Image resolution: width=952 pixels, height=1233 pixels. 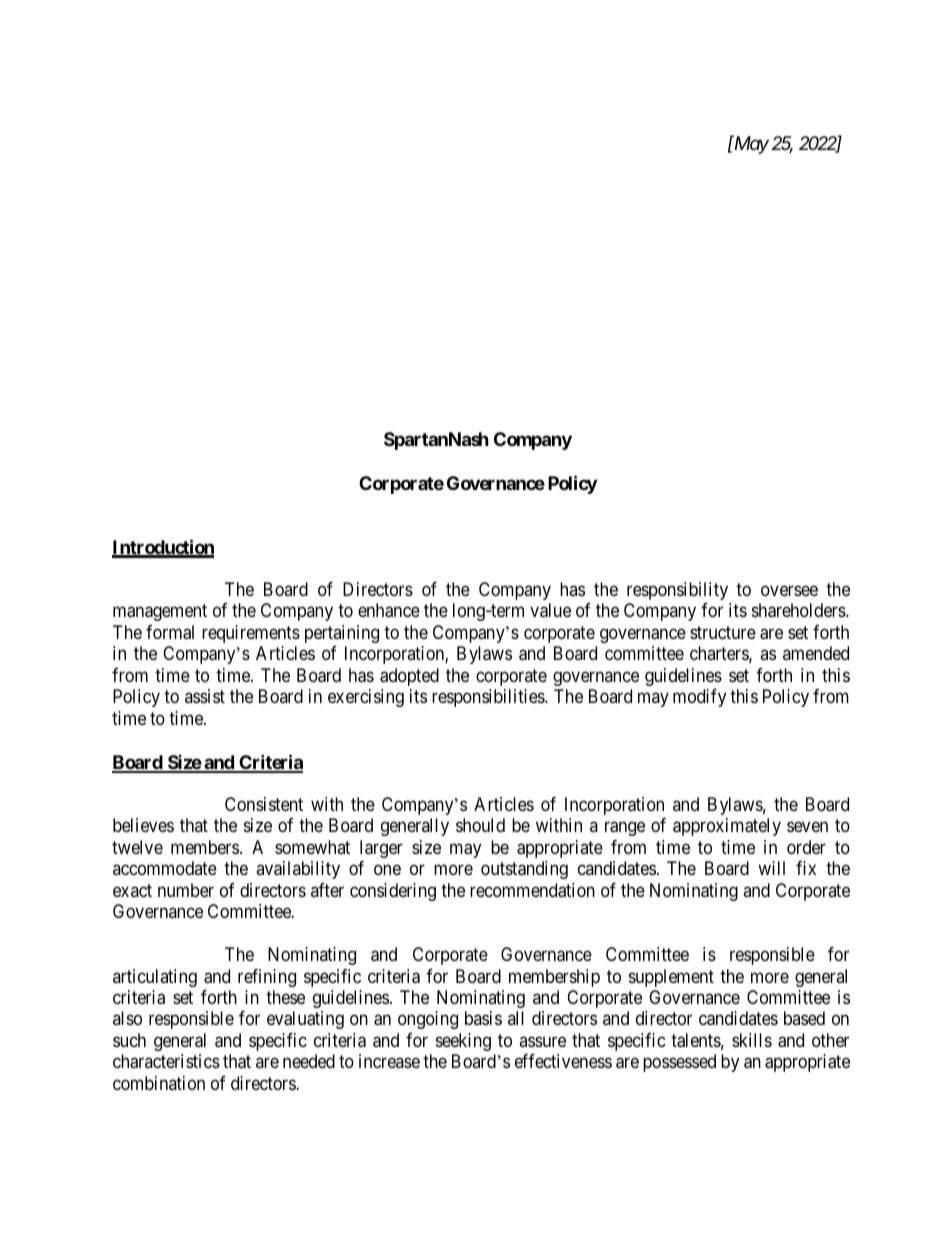 I want to click on oversee, so click(x=789, y=590).
